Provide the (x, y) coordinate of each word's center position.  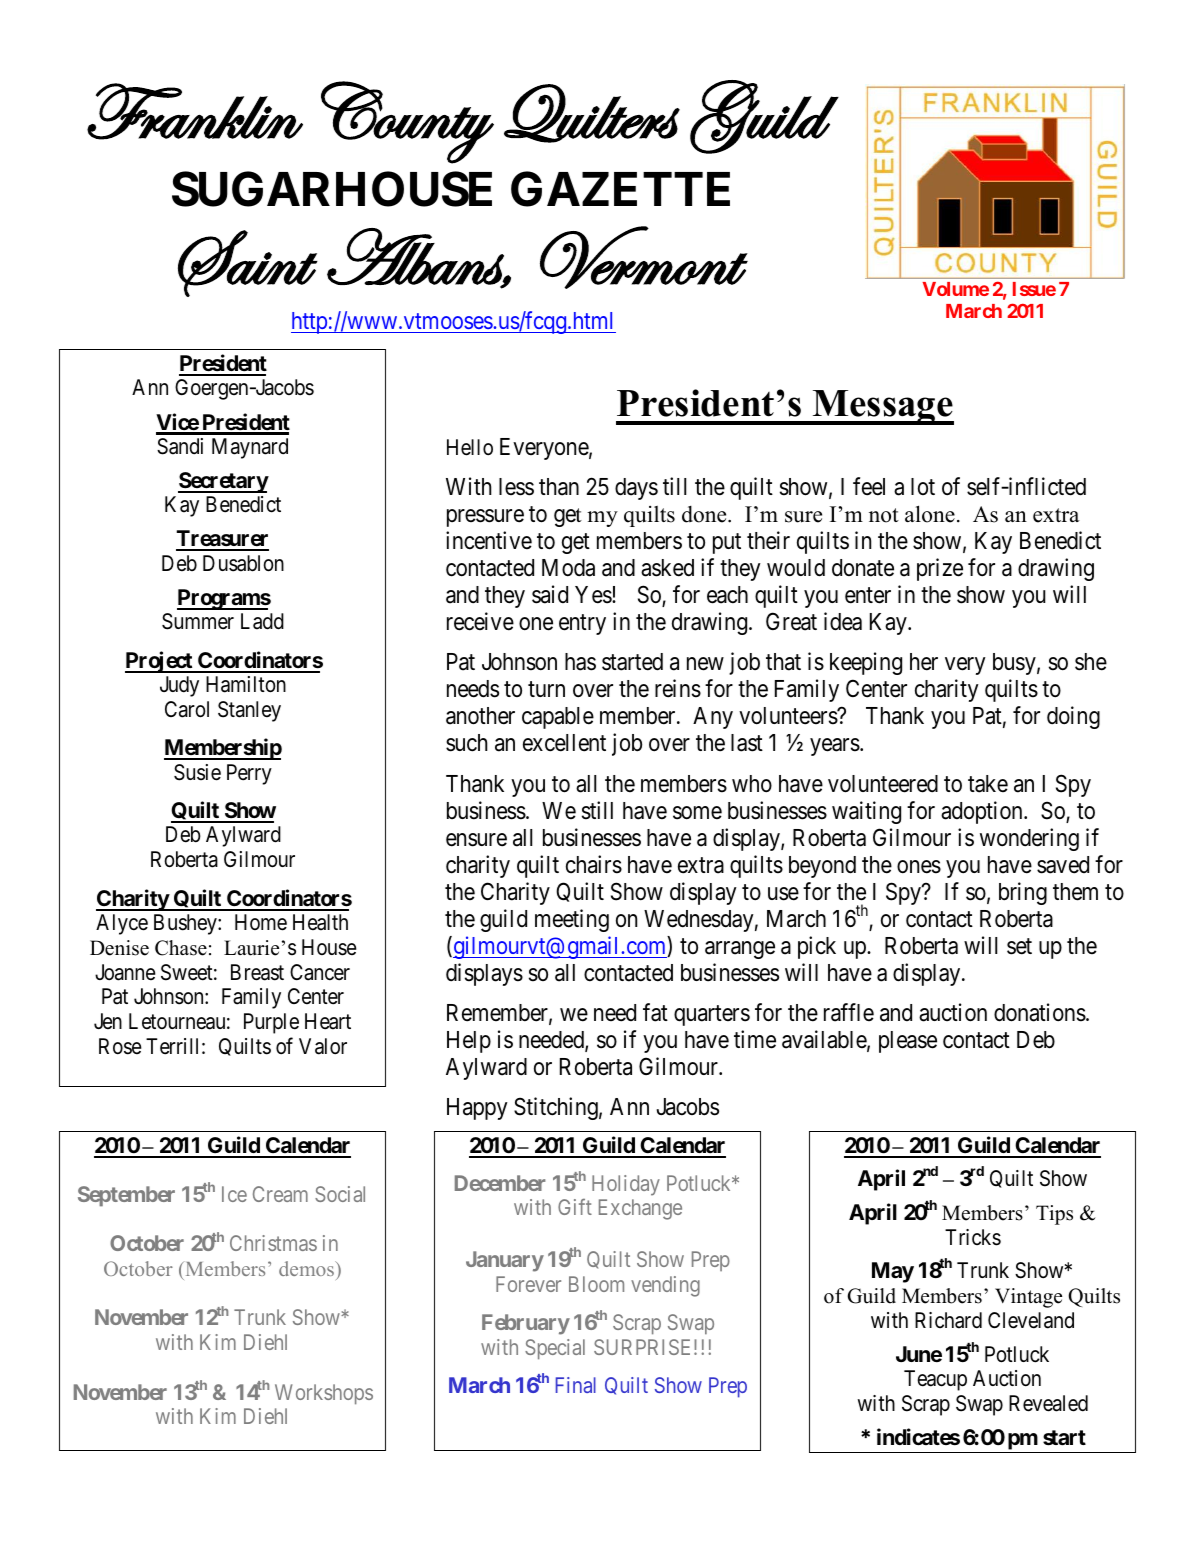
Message (882, 407)
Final (576, 1385)
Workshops (324, 1394)
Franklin (195, 111)
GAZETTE (620, 189)
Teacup (935, 1380)
